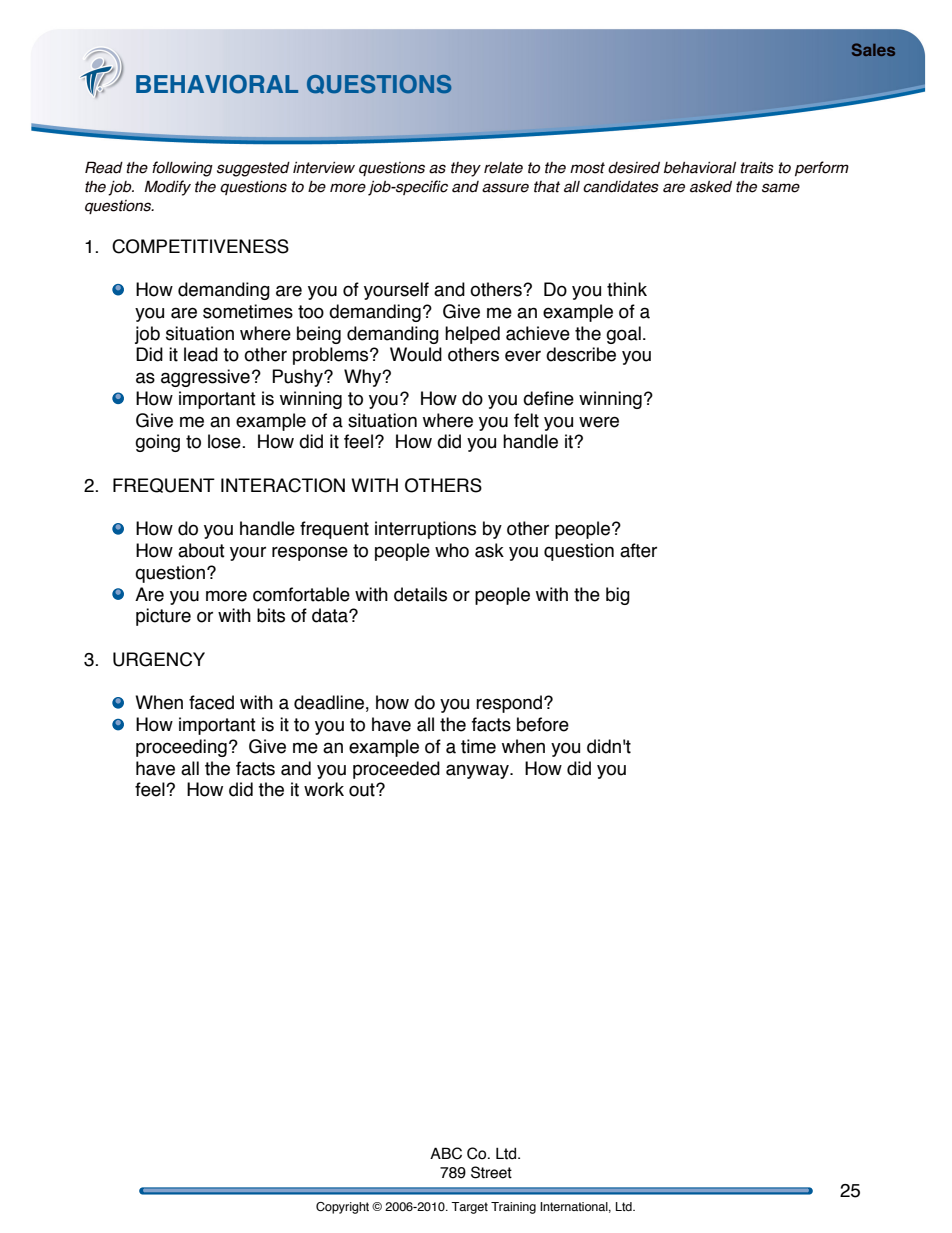 This screenshot has width=952, height=1233. I want to click on before, so click(543, 724).
